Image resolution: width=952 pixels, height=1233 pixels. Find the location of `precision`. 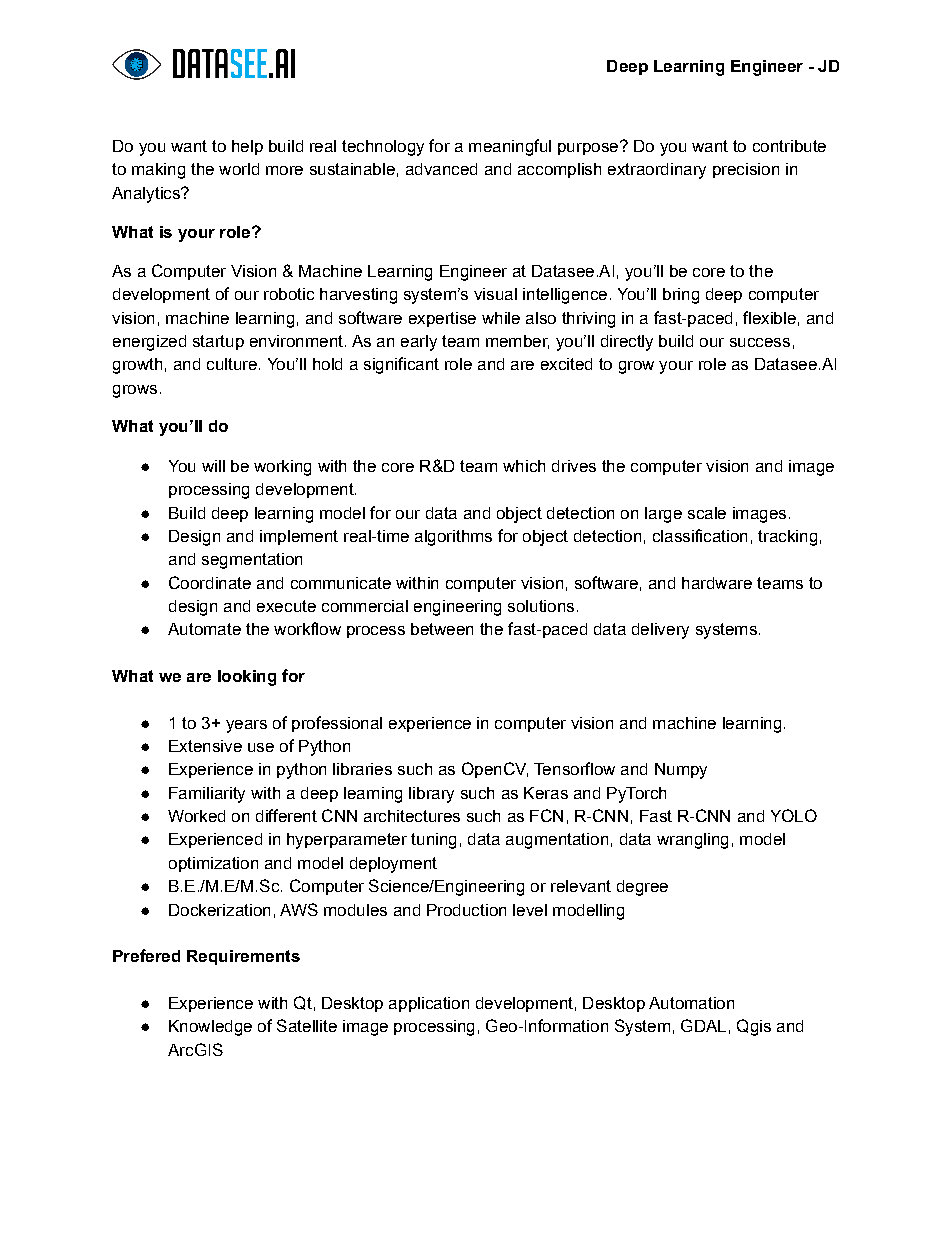

precision is located at coordinates (746, 170).
